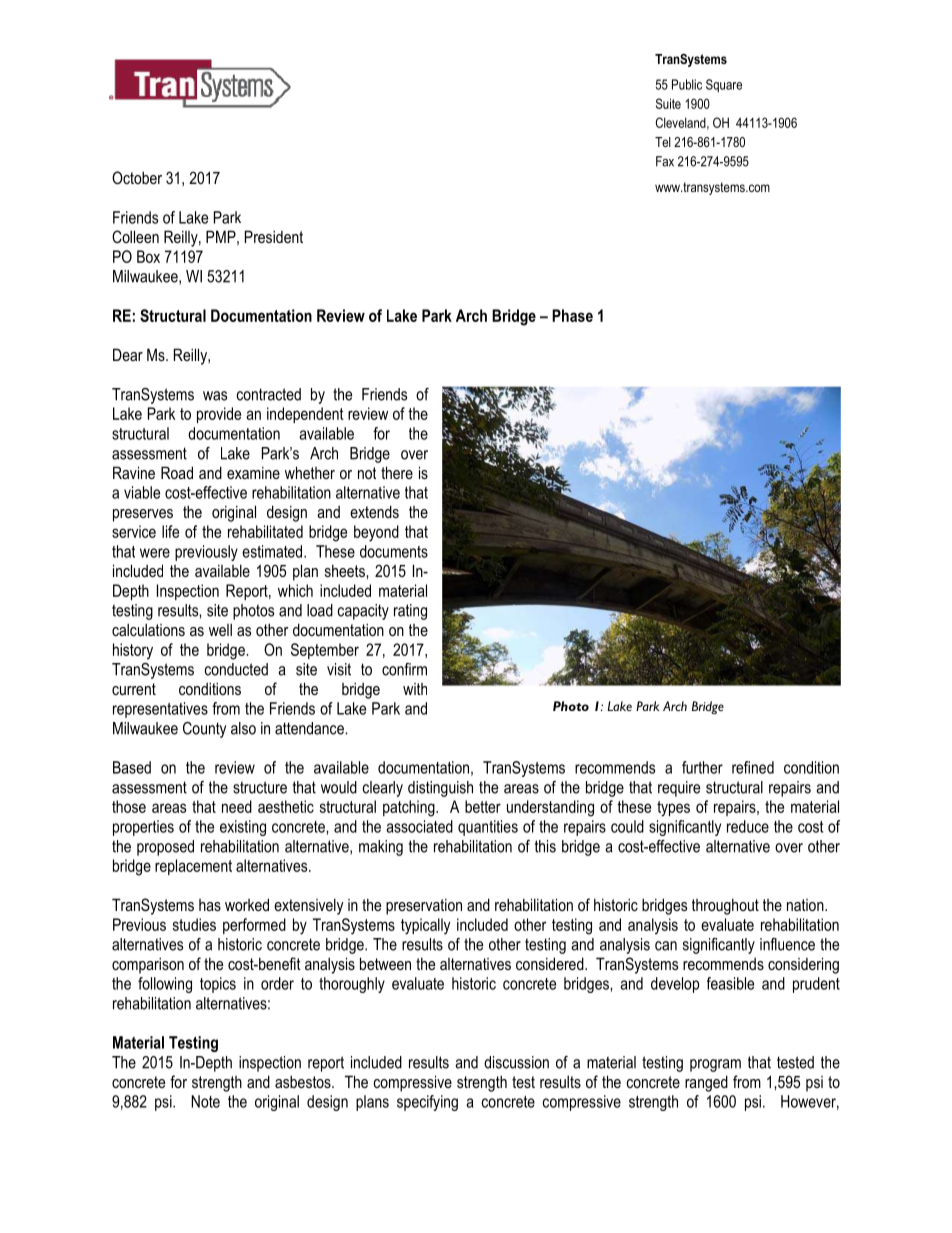  Describe the element at coordinates (440, 789) in the document. I see `distinguish` at that location.
